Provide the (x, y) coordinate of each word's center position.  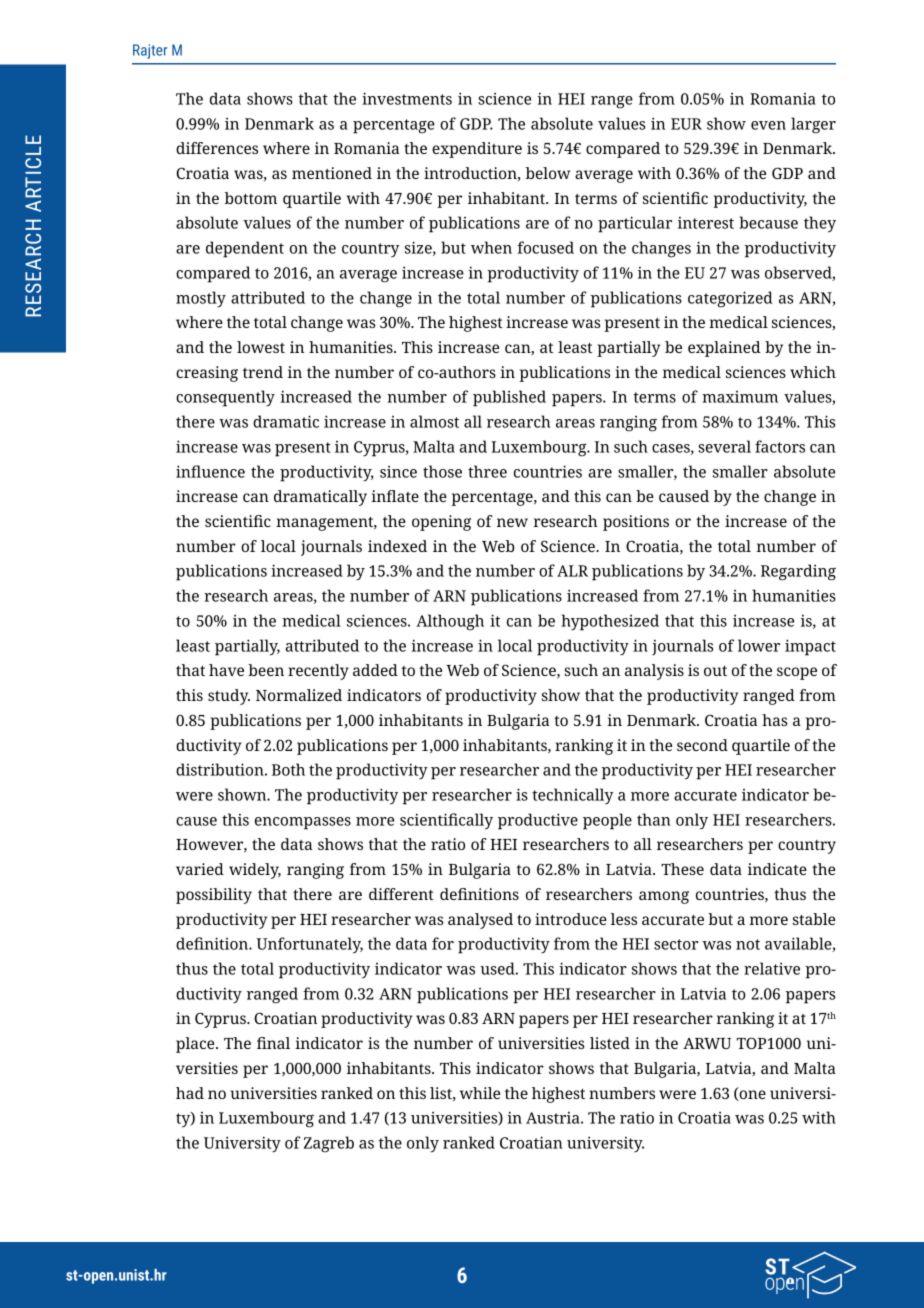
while (480, 1093)
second (702, 745)
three (487, 471)
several (725, 446)
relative (772, 968)
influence (210, 471)
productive (538, 821)
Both (288, 769)
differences (217, 148)
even (768, 125)
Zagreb (329, 1144)
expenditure (477, 150)
